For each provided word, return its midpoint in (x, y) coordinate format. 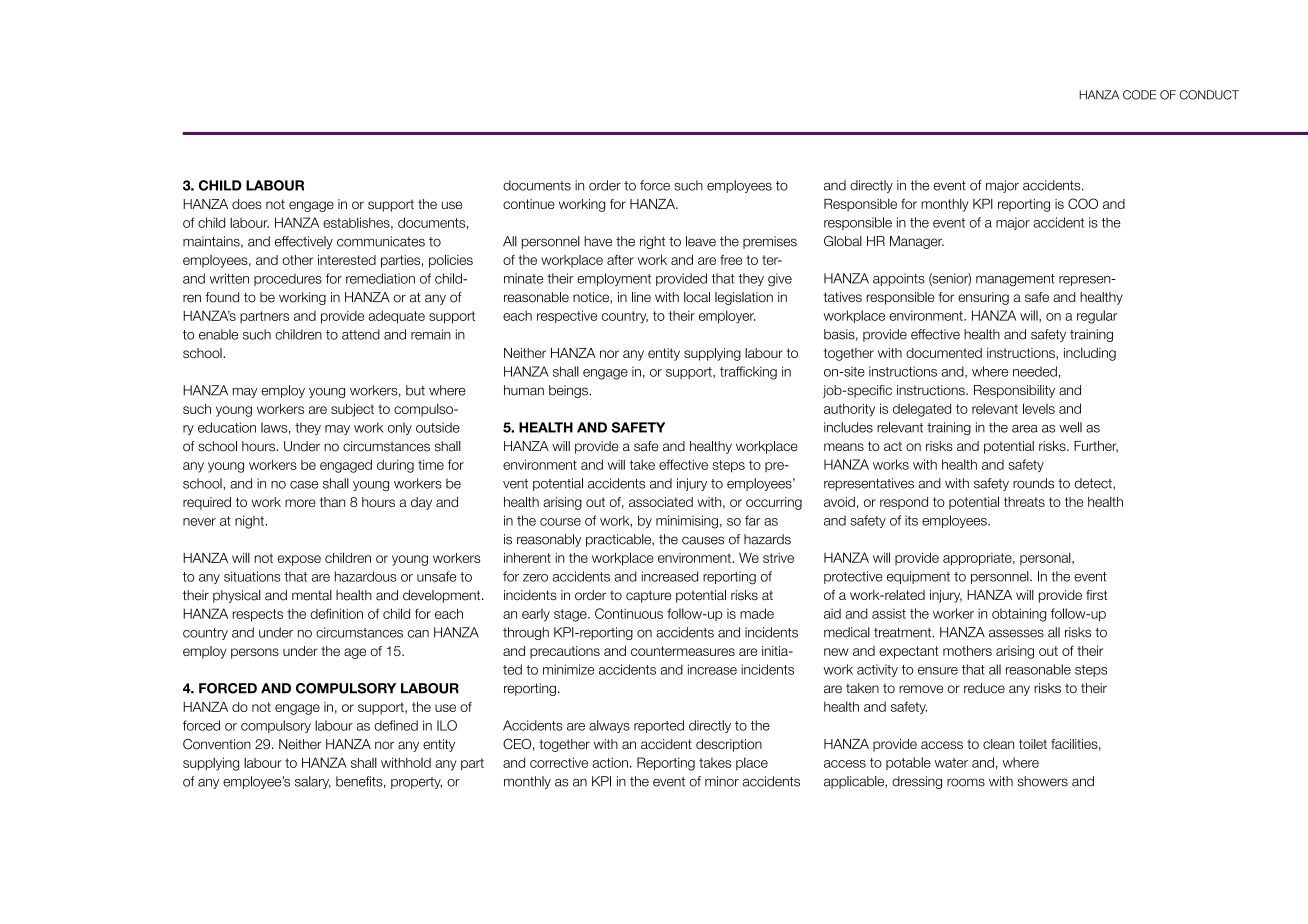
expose (299, 560)
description (729, 745)
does (247, 204)
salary (313, 782)
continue (529, 204)
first (1096, 595)
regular (1097, 317)
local (697, 297)
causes (703, 540)
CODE (1139, 95)
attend (361, 334)
